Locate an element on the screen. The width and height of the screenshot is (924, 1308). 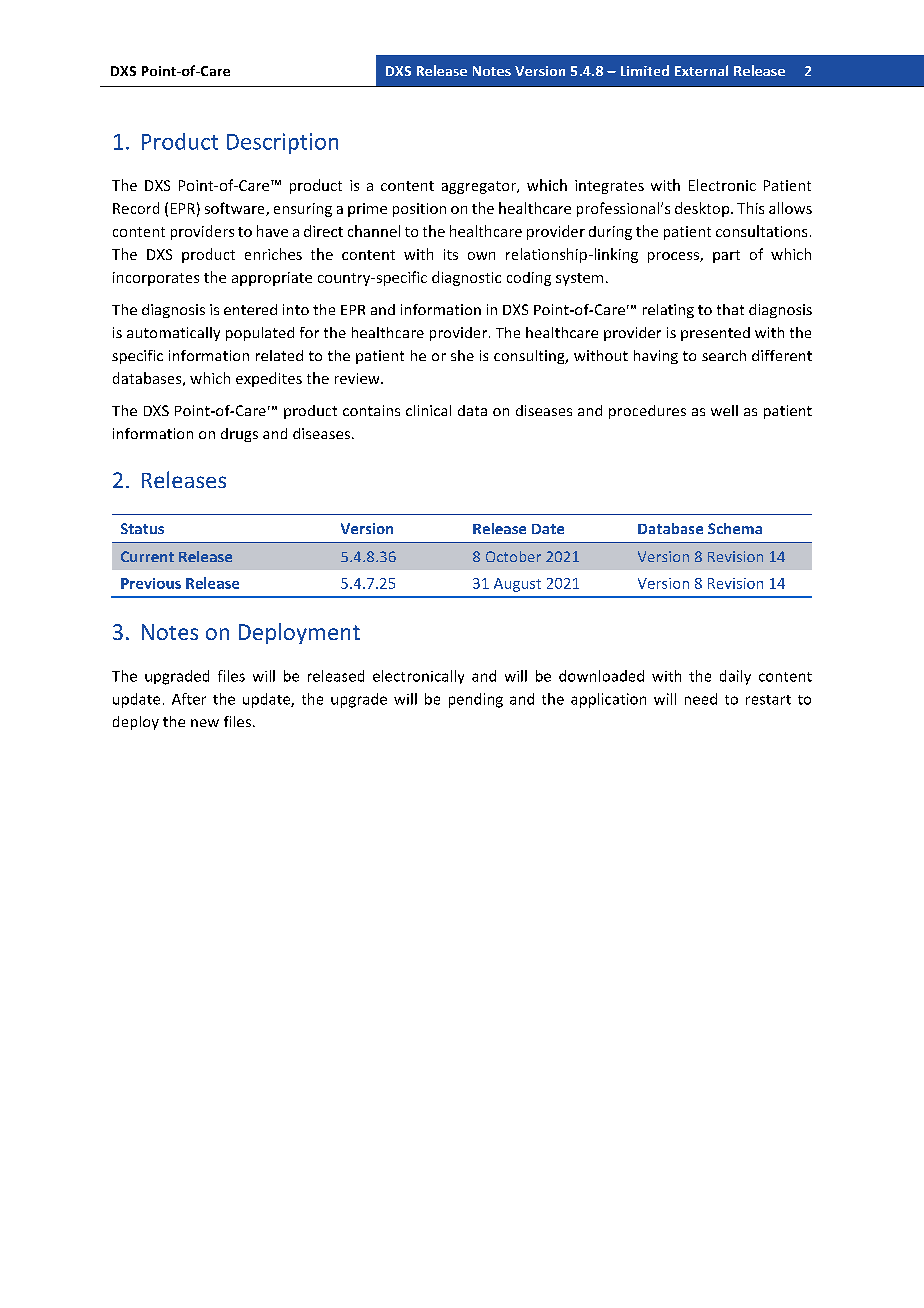
Description is located at coordinates (282, 143).
